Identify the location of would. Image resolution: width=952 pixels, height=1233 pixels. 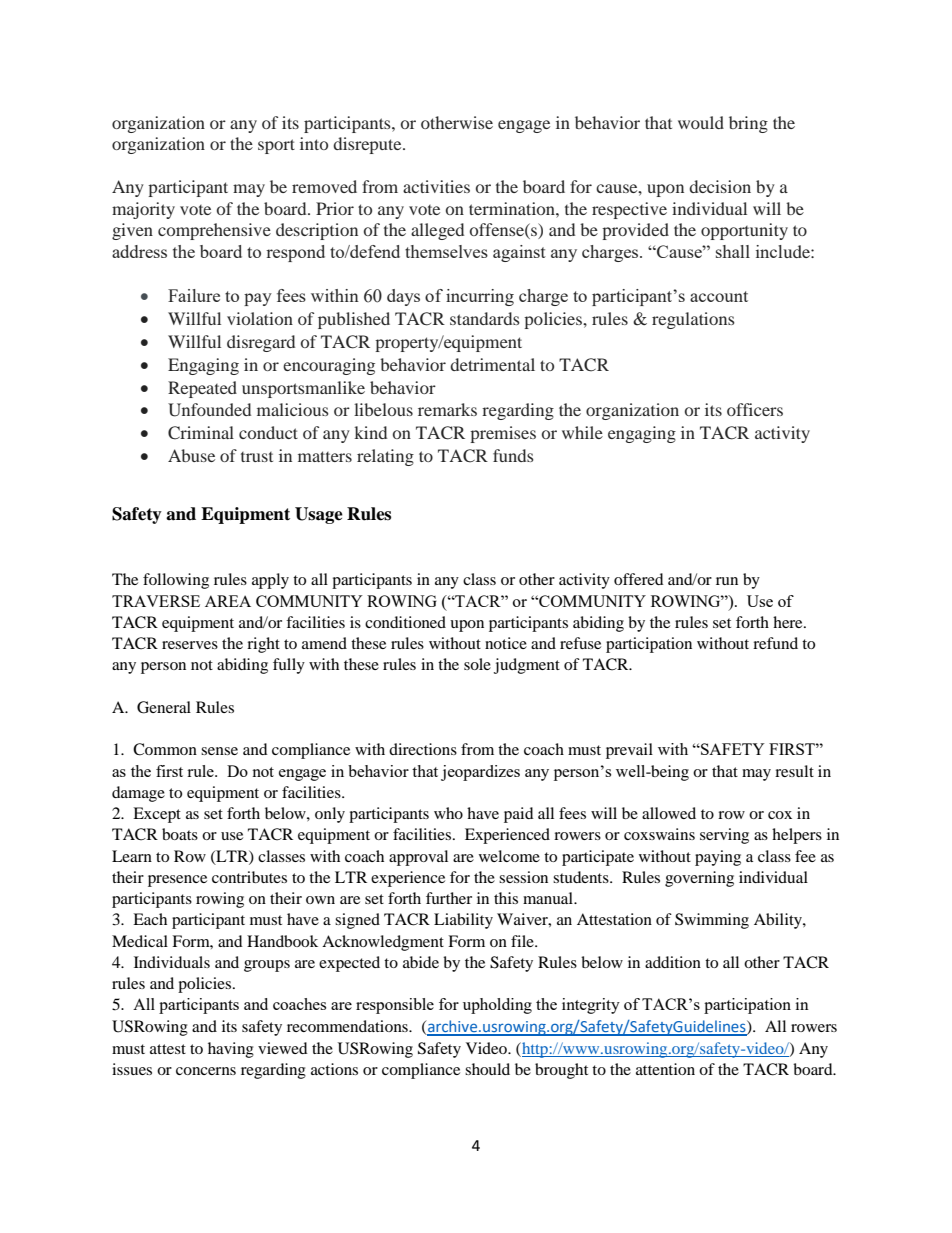
(701, 122).
